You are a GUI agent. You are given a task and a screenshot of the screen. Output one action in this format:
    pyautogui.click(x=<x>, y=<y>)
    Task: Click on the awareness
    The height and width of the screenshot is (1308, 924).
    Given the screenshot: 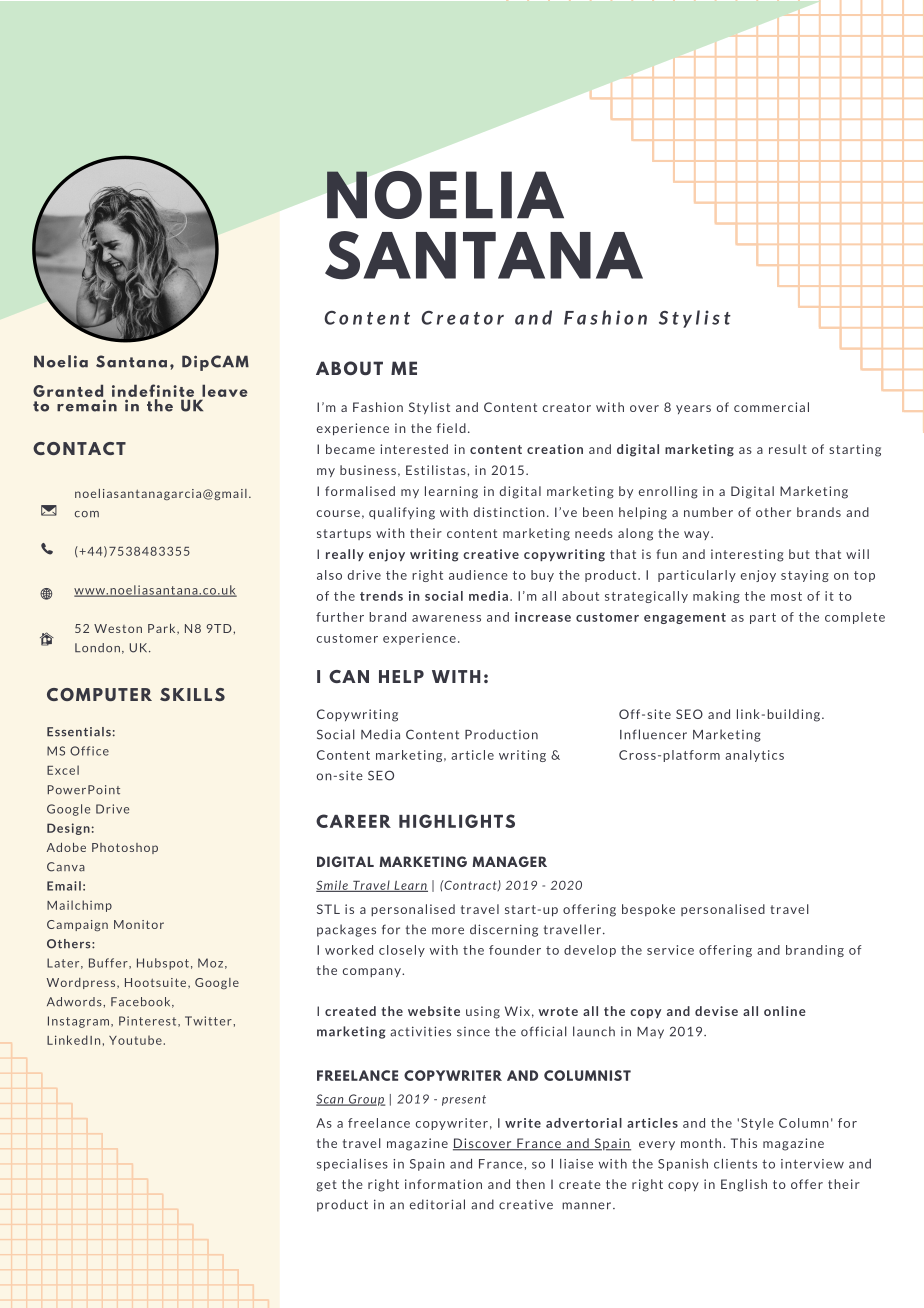 What is the action you would take?
    pyautogui.click(x=446, y=618)
